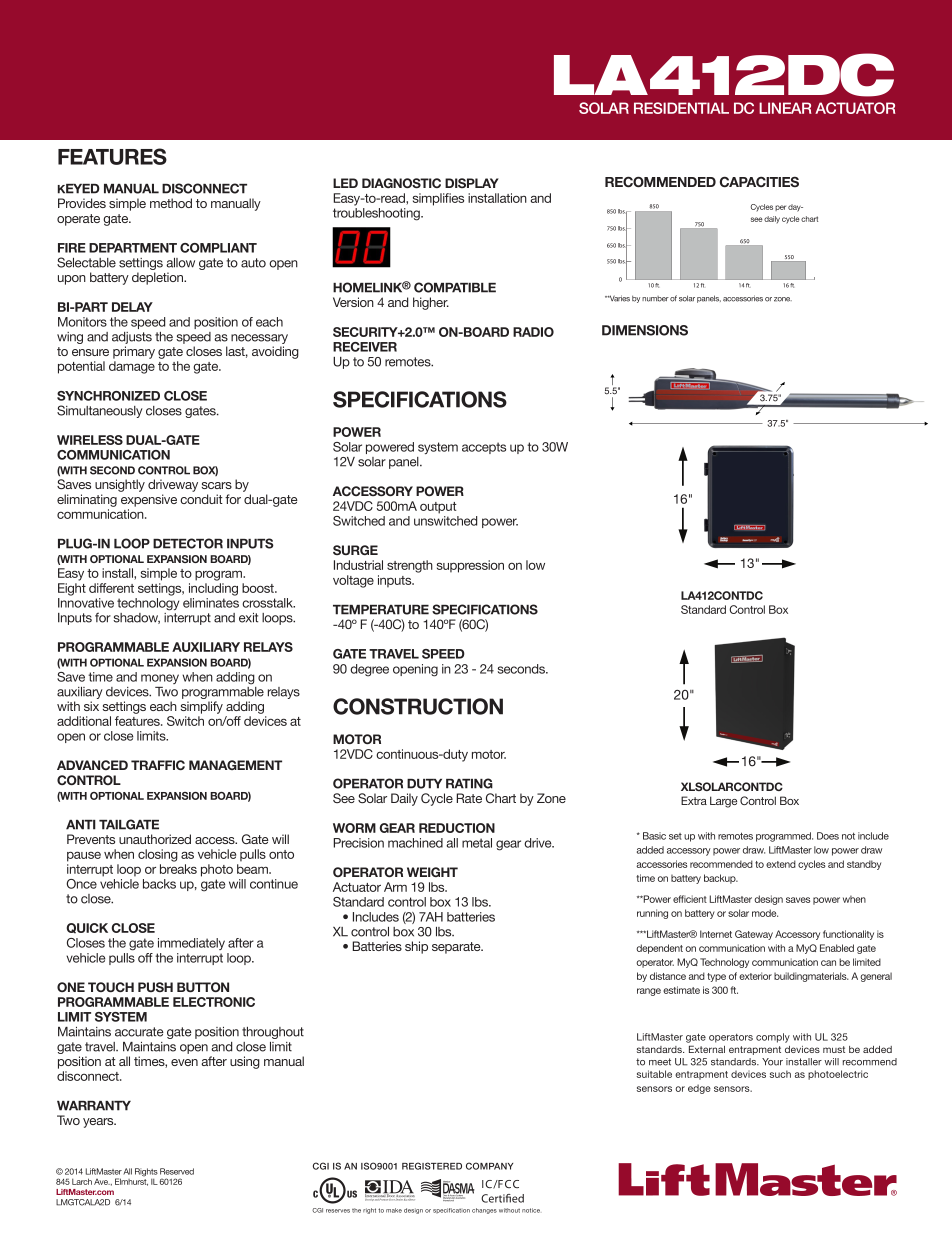  I want to click on SYNCHRONIZED, so click(108, 396).
